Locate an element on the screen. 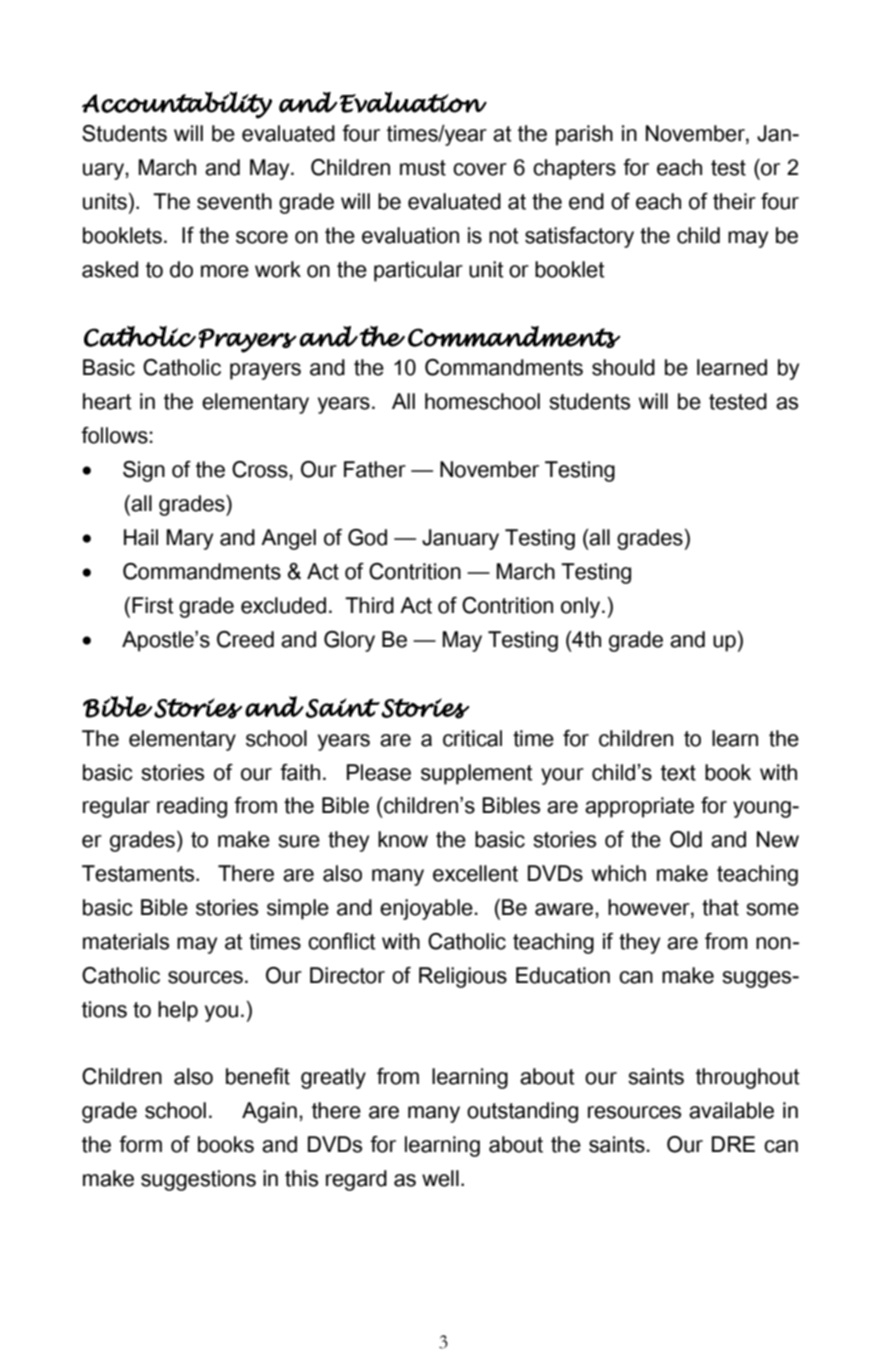 Image resolution: width=887 pixels, height=1372 pixels. Creed is located at coordinates (245, 639).
